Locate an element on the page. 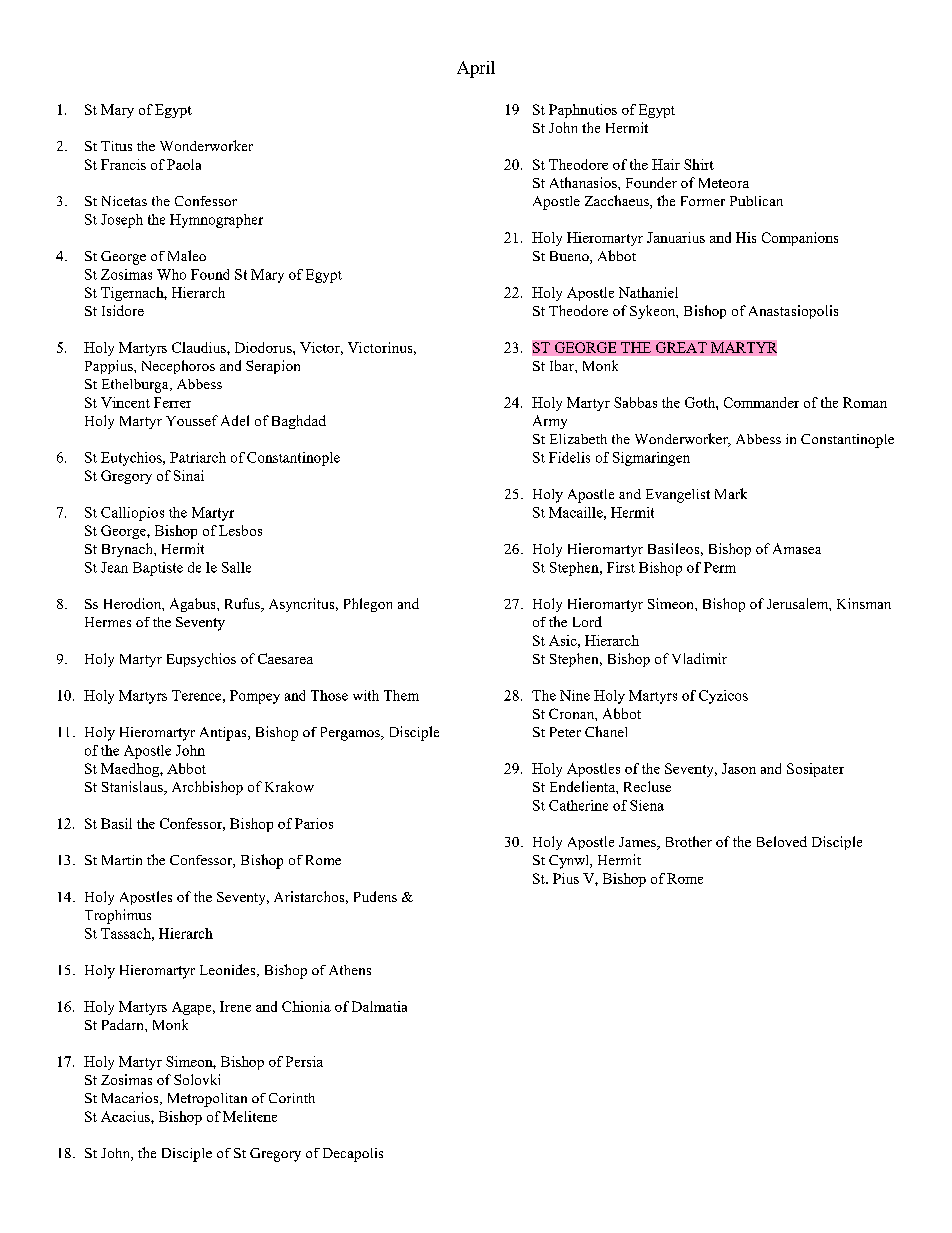 The image size is (952, 1233). April is located at coordinates (476, 69).
